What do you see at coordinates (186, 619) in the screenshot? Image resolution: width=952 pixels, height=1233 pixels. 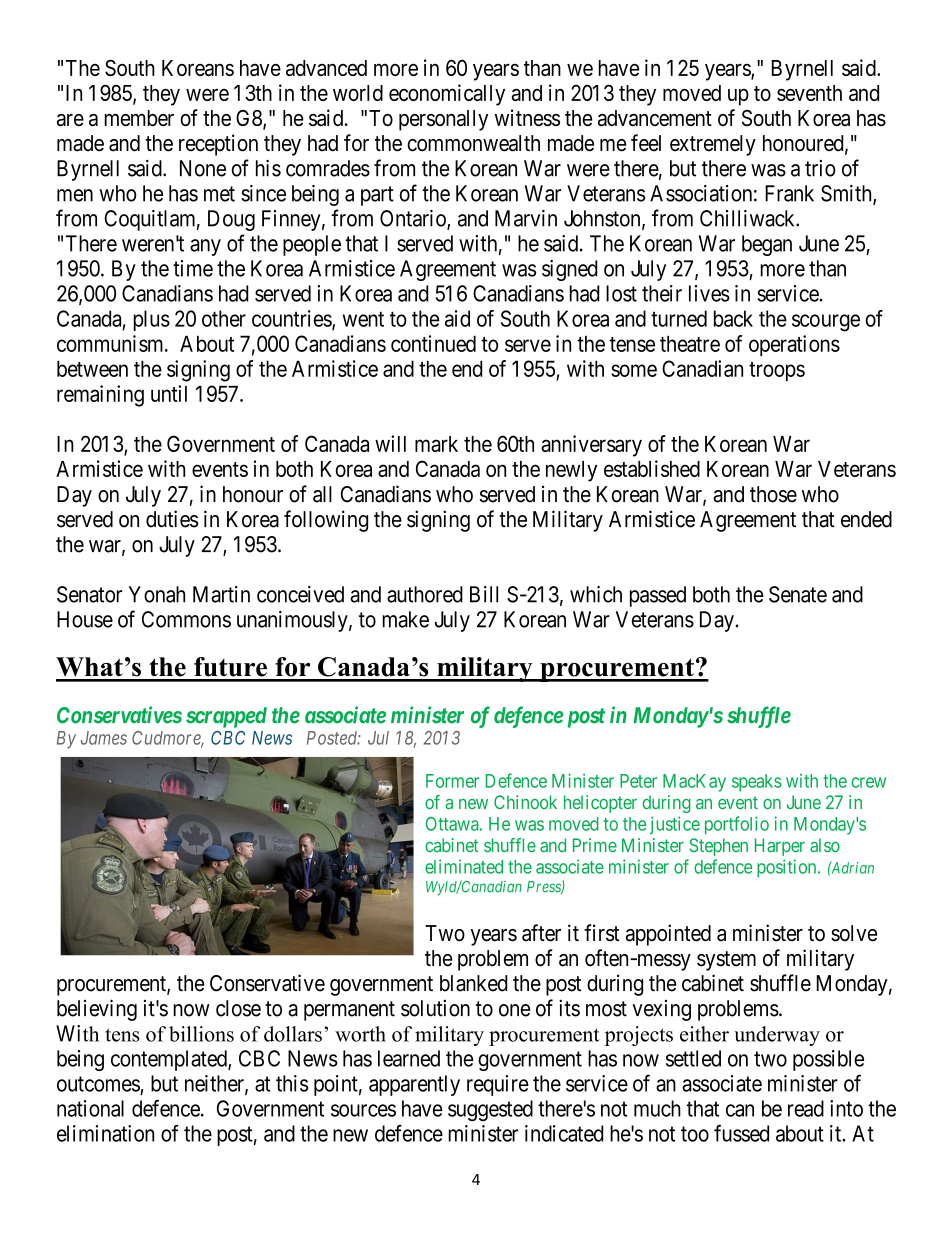 I see `Commons` at bounding box center [186, 619].
